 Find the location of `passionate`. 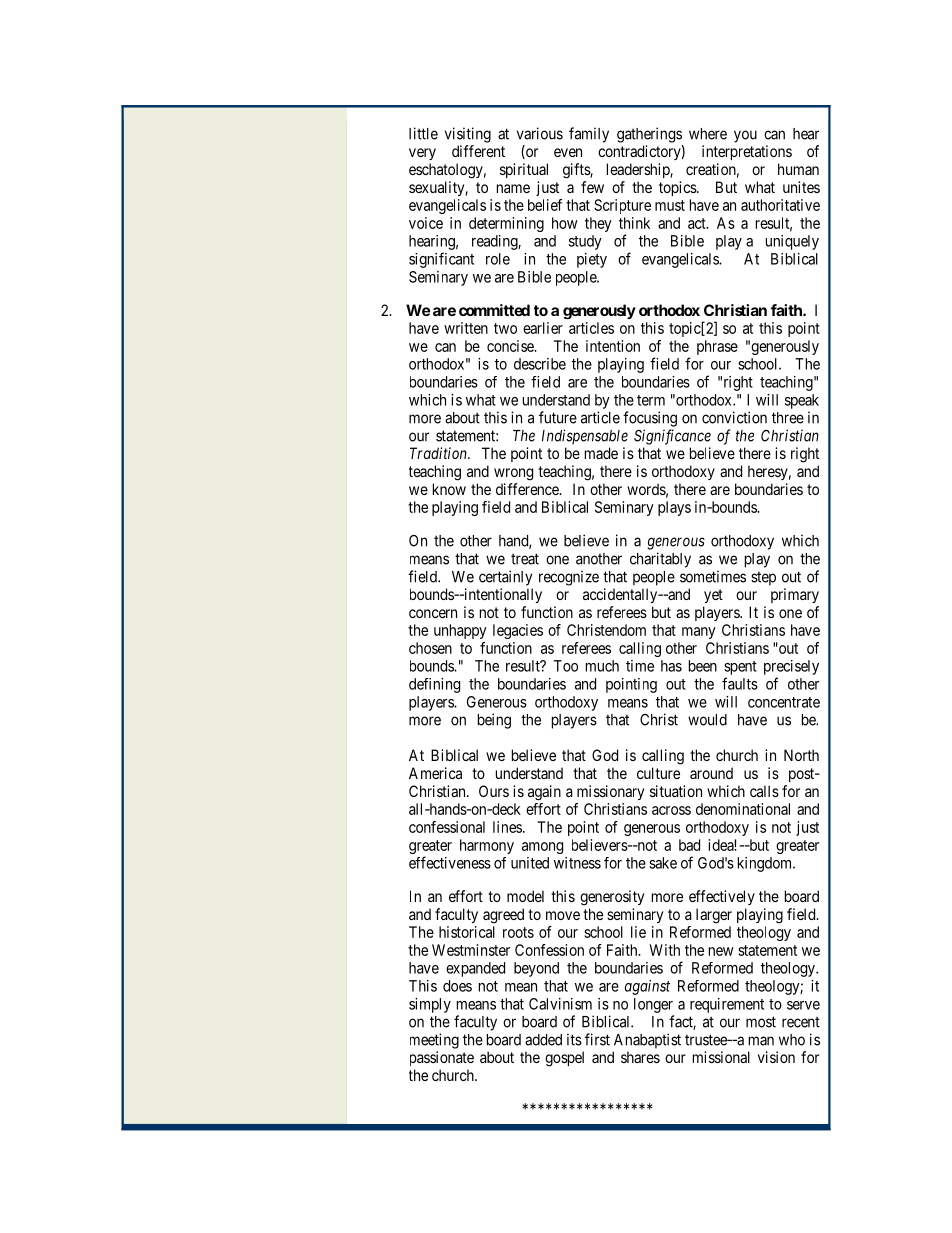

passionate is located at coordinates (442, 1058).
